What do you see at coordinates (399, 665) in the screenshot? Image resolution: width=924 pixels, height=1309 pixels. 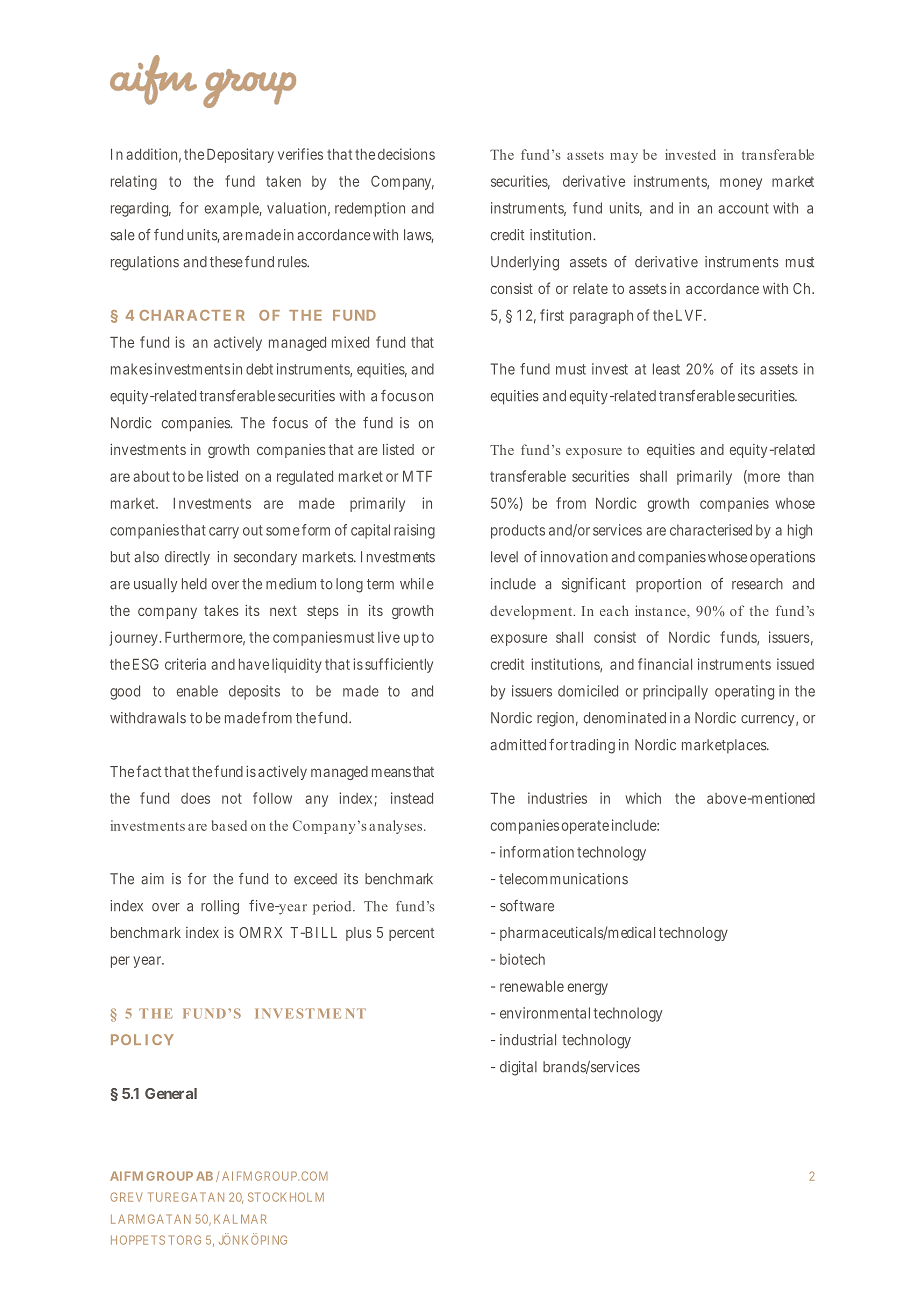 I see `sufficiently` at bounding box center [399, 665].
